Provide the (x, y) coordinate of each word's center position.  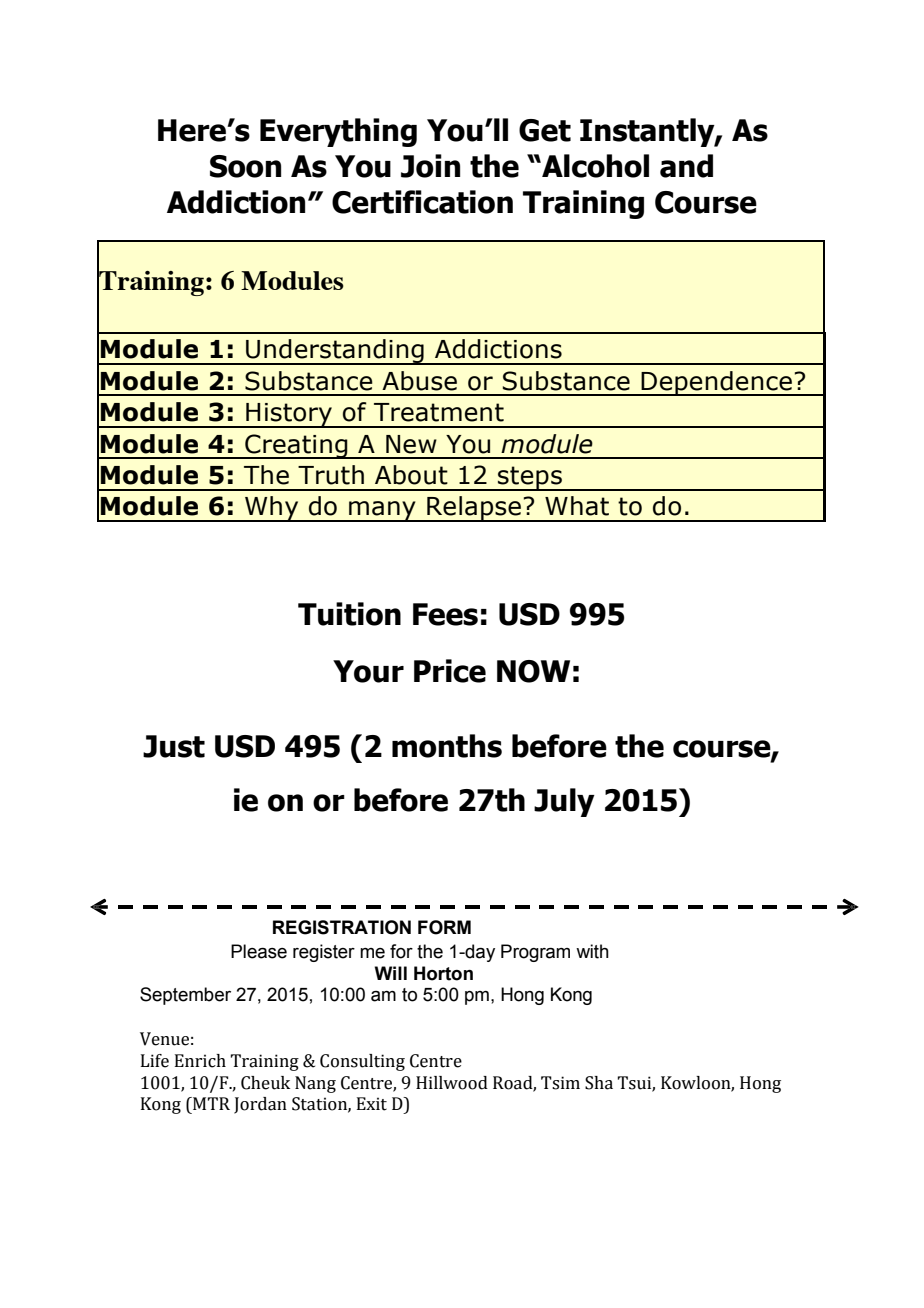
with (592, 951)
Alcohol (594, 166)
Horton (443, 973)
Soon (245, 166)
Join (430, 166)
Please (259, 951)
